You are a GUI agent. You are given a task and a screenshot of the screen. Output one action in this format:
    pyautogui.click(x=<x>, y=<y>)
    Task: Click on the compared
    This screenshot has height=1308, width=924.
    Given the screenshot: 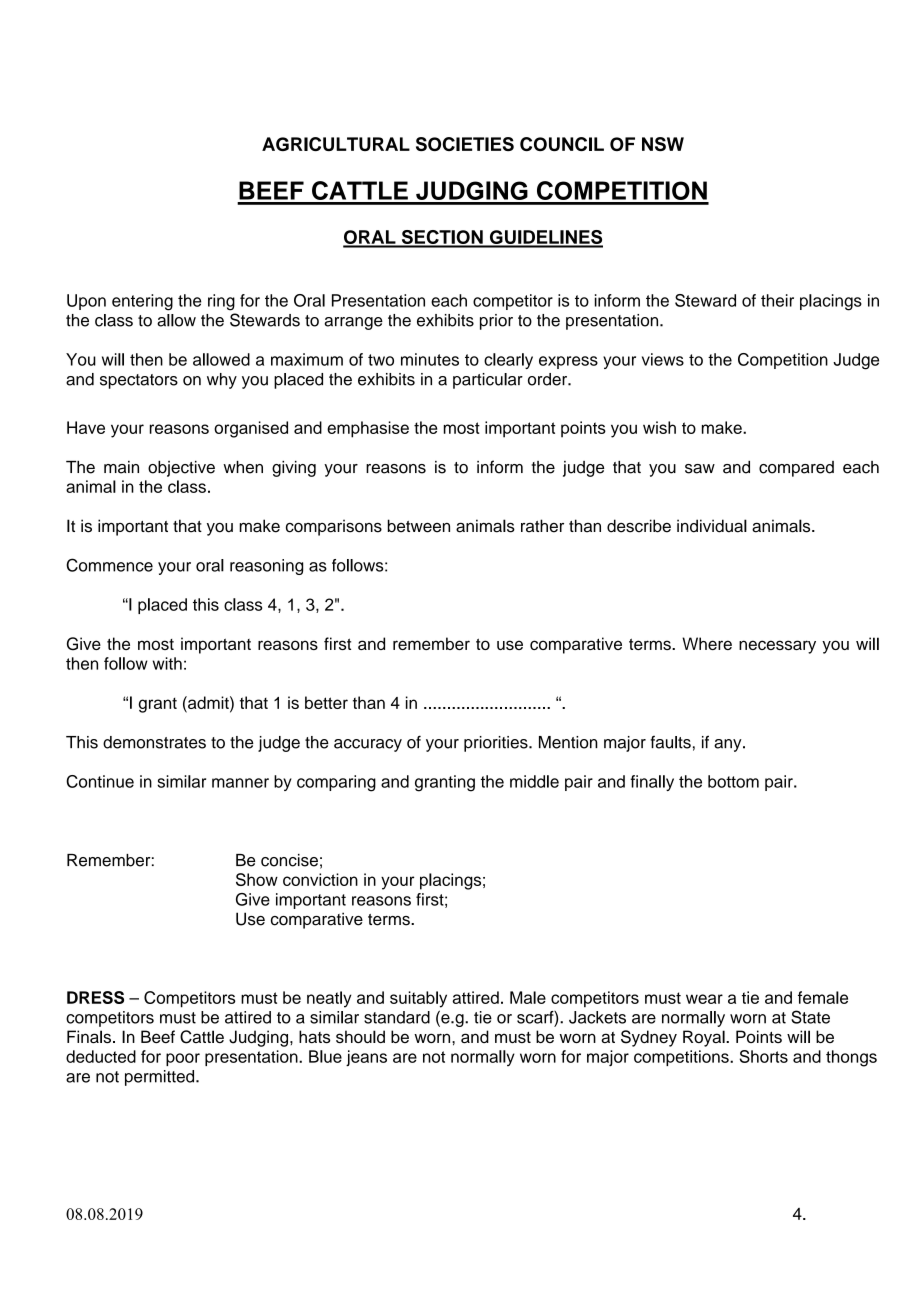 What is the action you would take?
    pyautogui.click(x=796, y=469)
